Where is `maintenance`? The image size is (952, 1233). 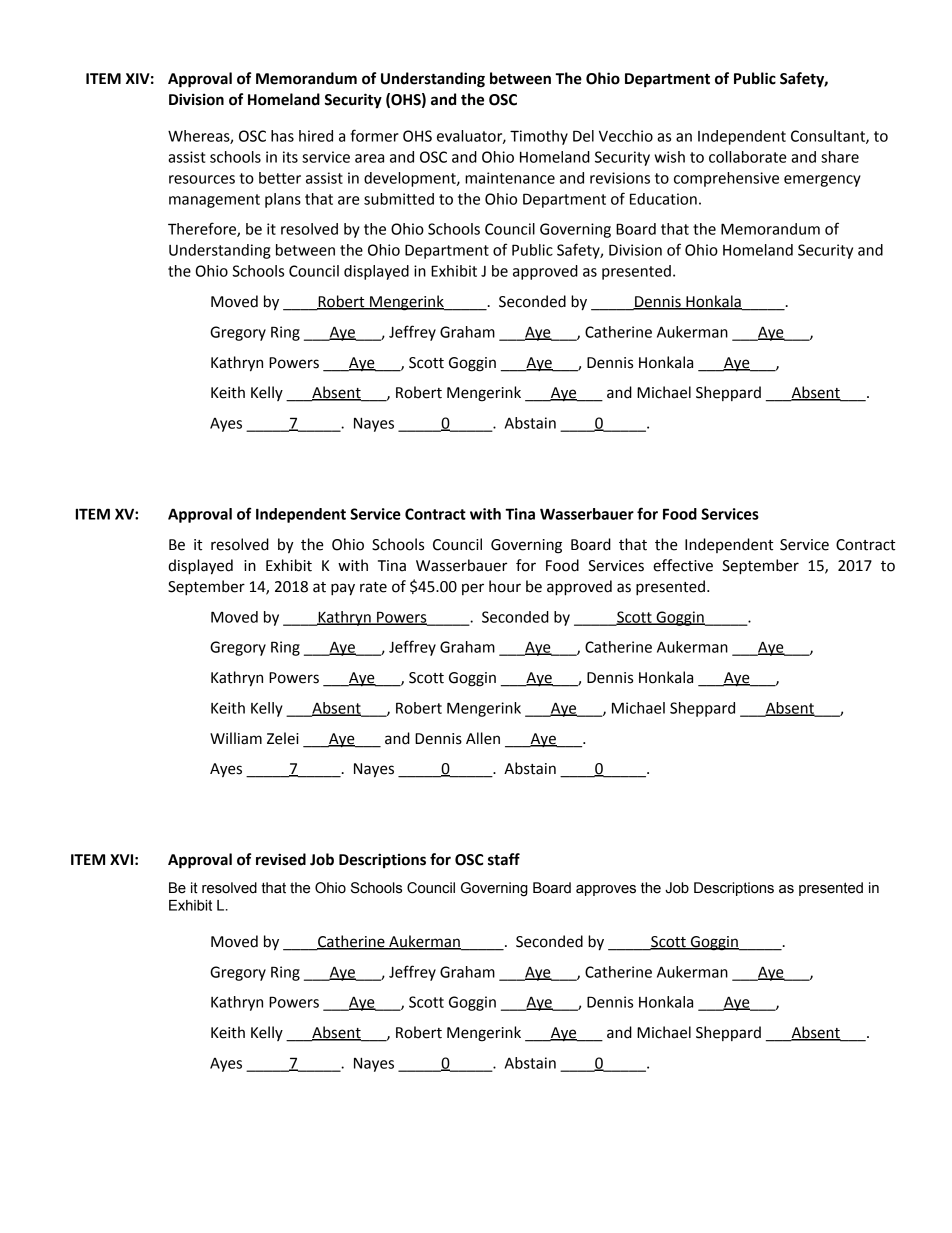
maintenance is located at coordinates (510, 178).
